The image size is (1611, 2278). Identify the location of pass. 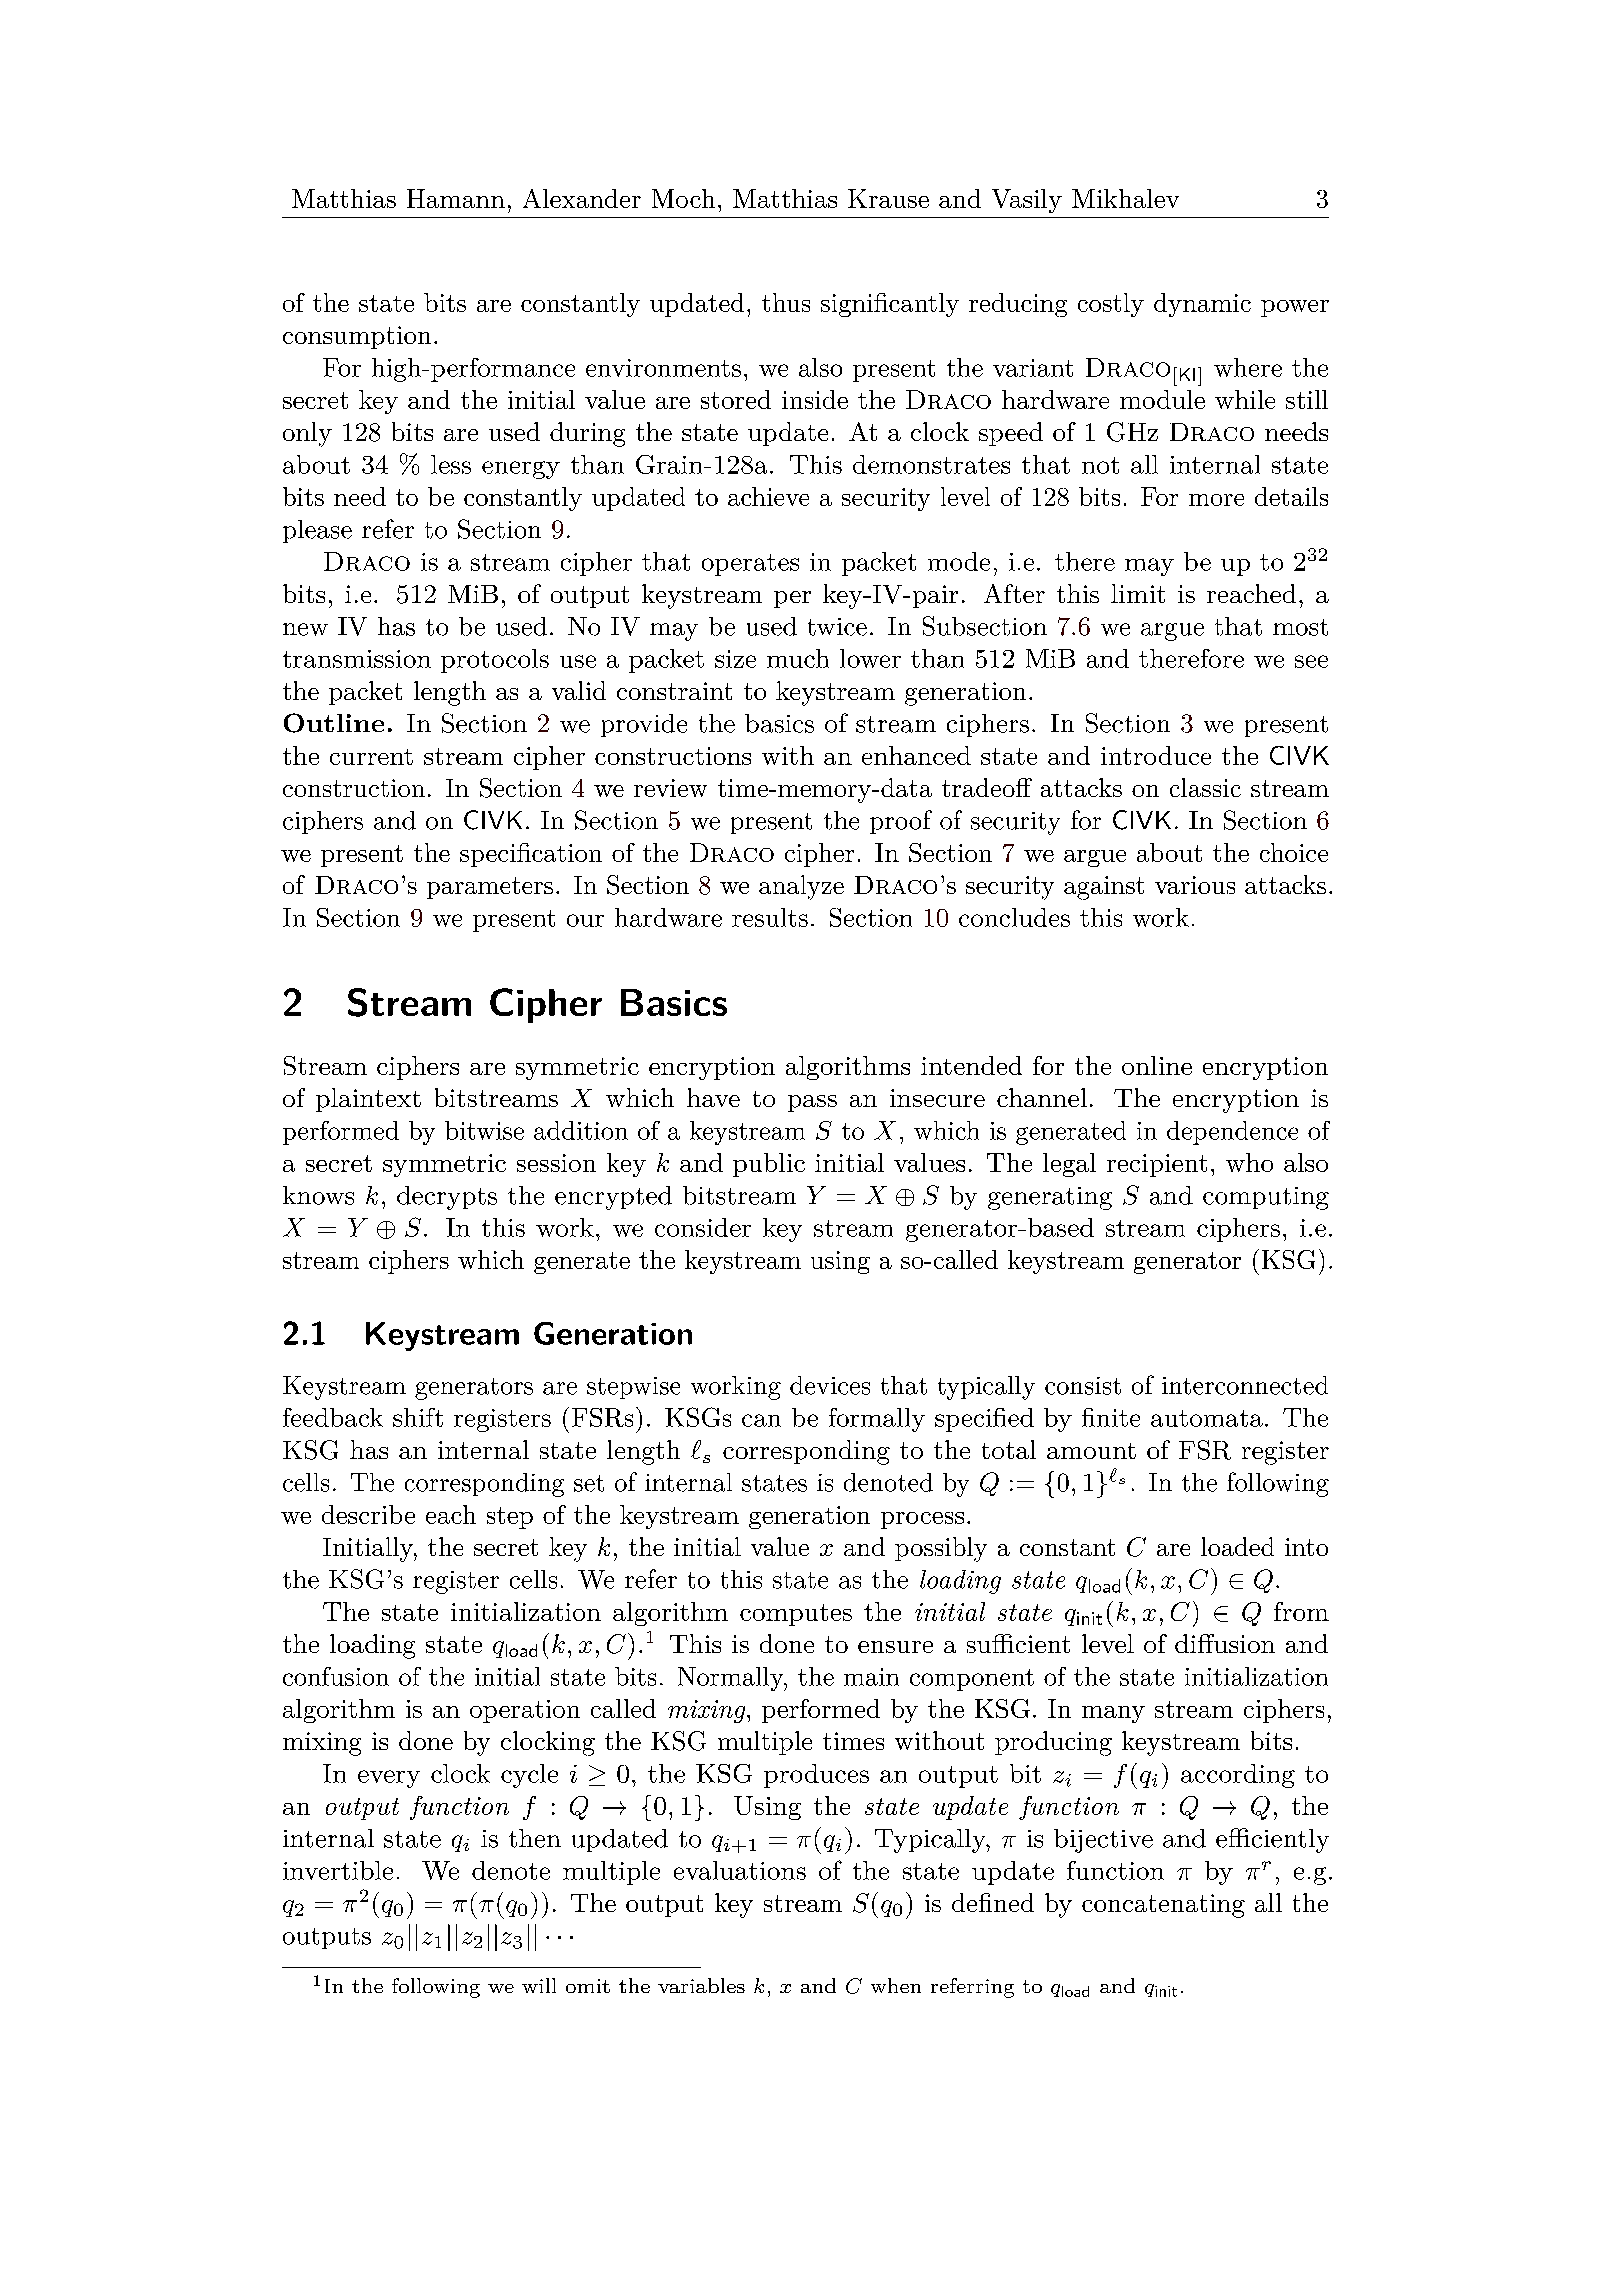
(812, 1103).
